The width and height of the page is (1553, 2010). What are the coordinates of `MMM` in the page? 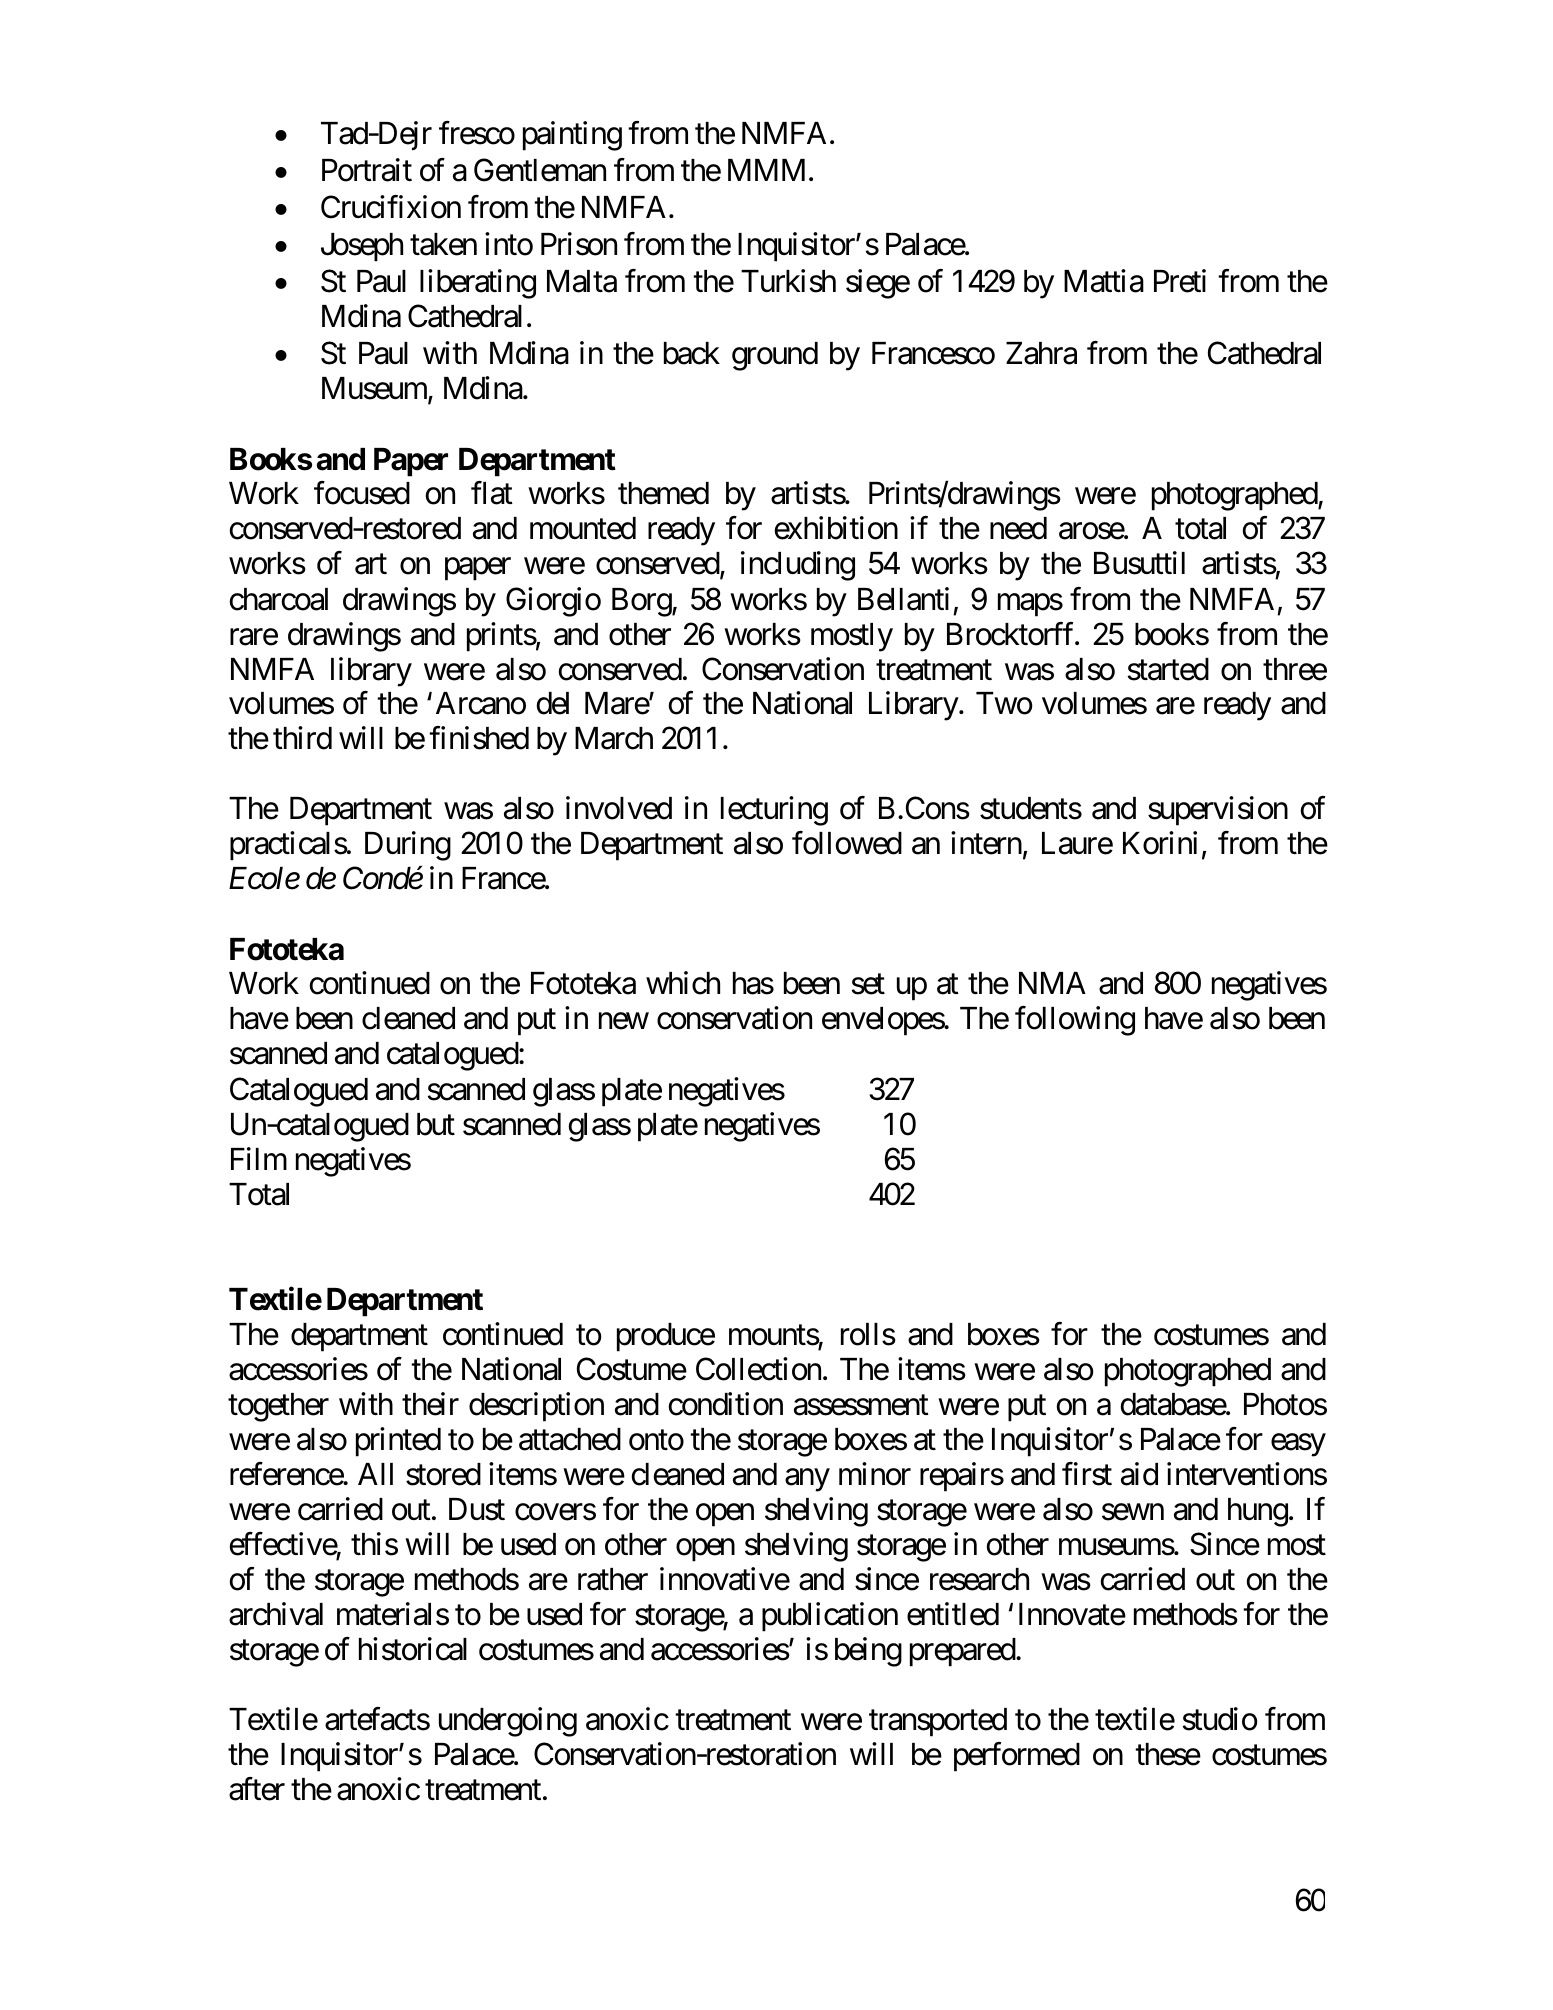 It's located at (766, 170).
